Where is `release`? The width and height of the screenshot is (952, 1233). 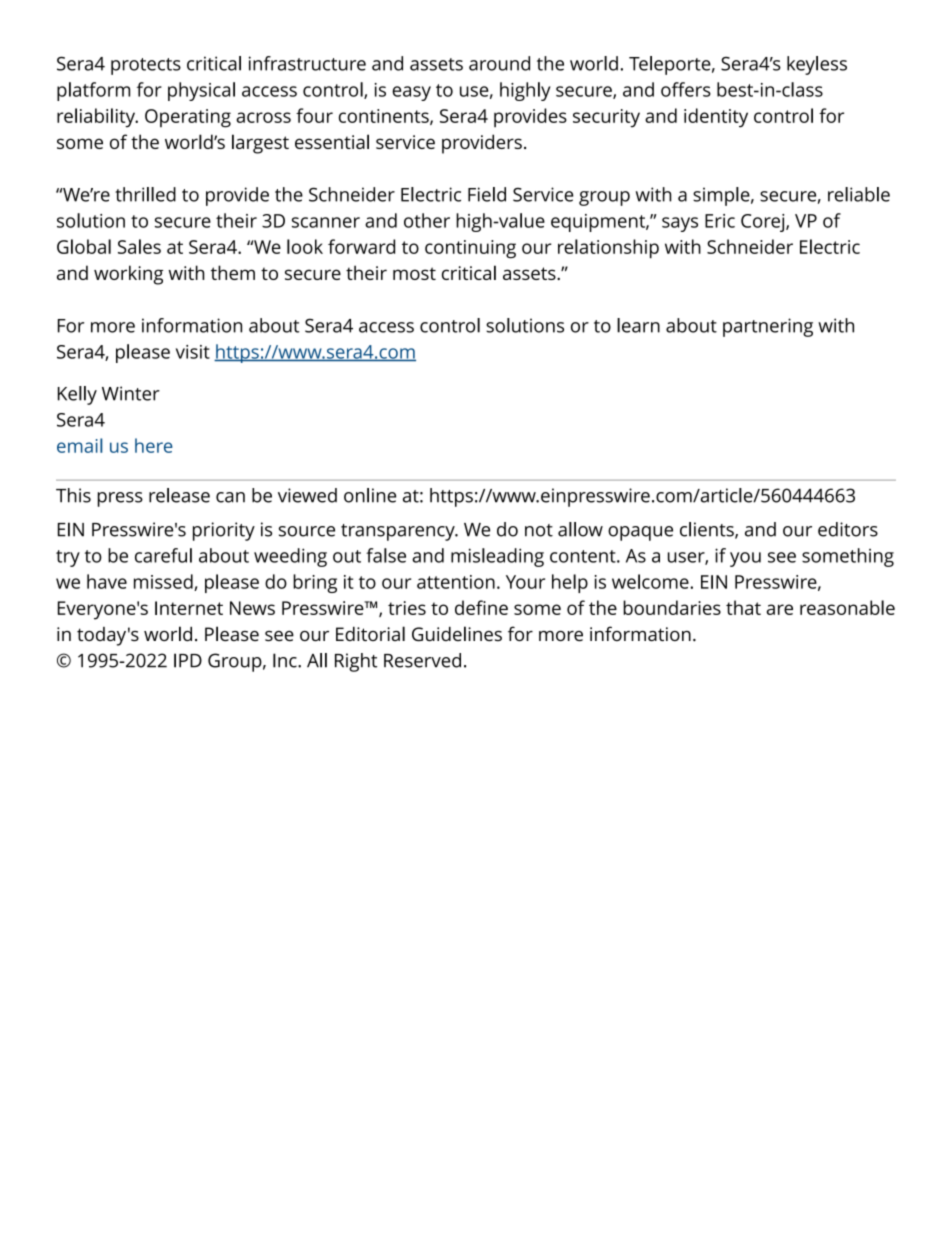
release is located at coordinates (179, 495).
